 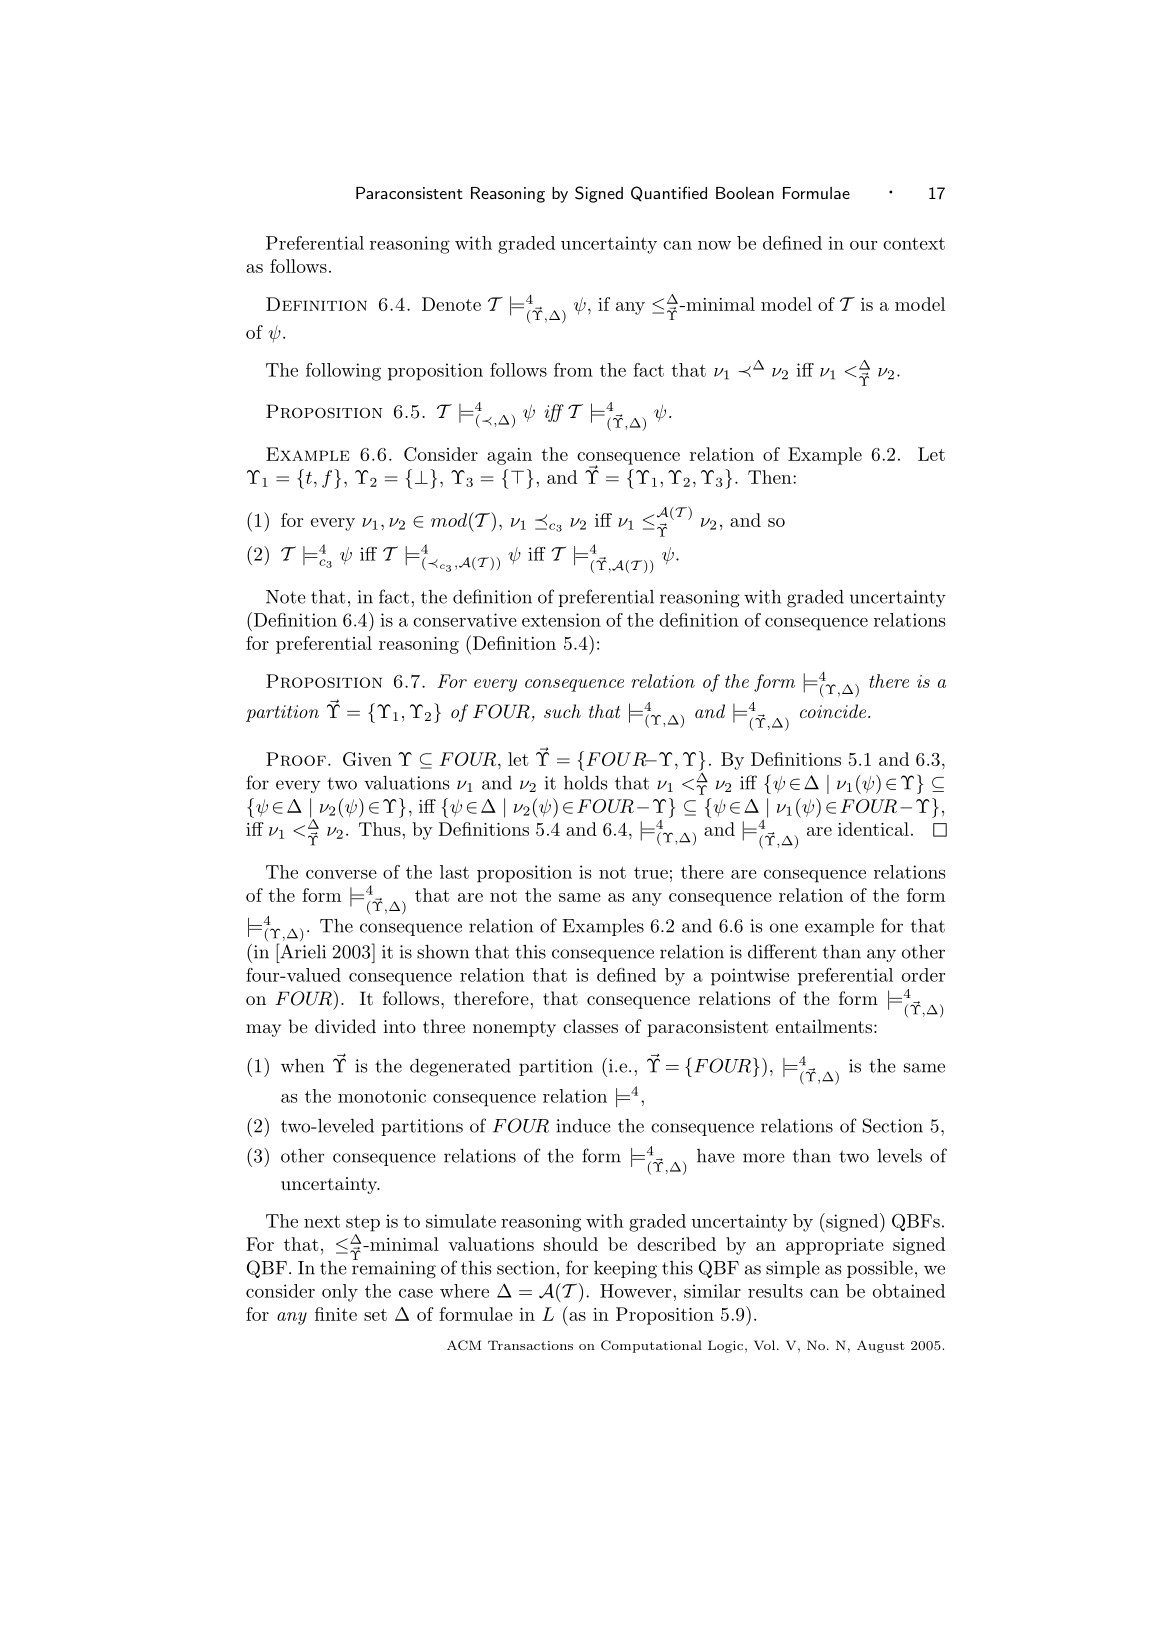 What do you see at coordinates (585, 783) in the document?
I see `holds` at bounding box center [585, 783].
